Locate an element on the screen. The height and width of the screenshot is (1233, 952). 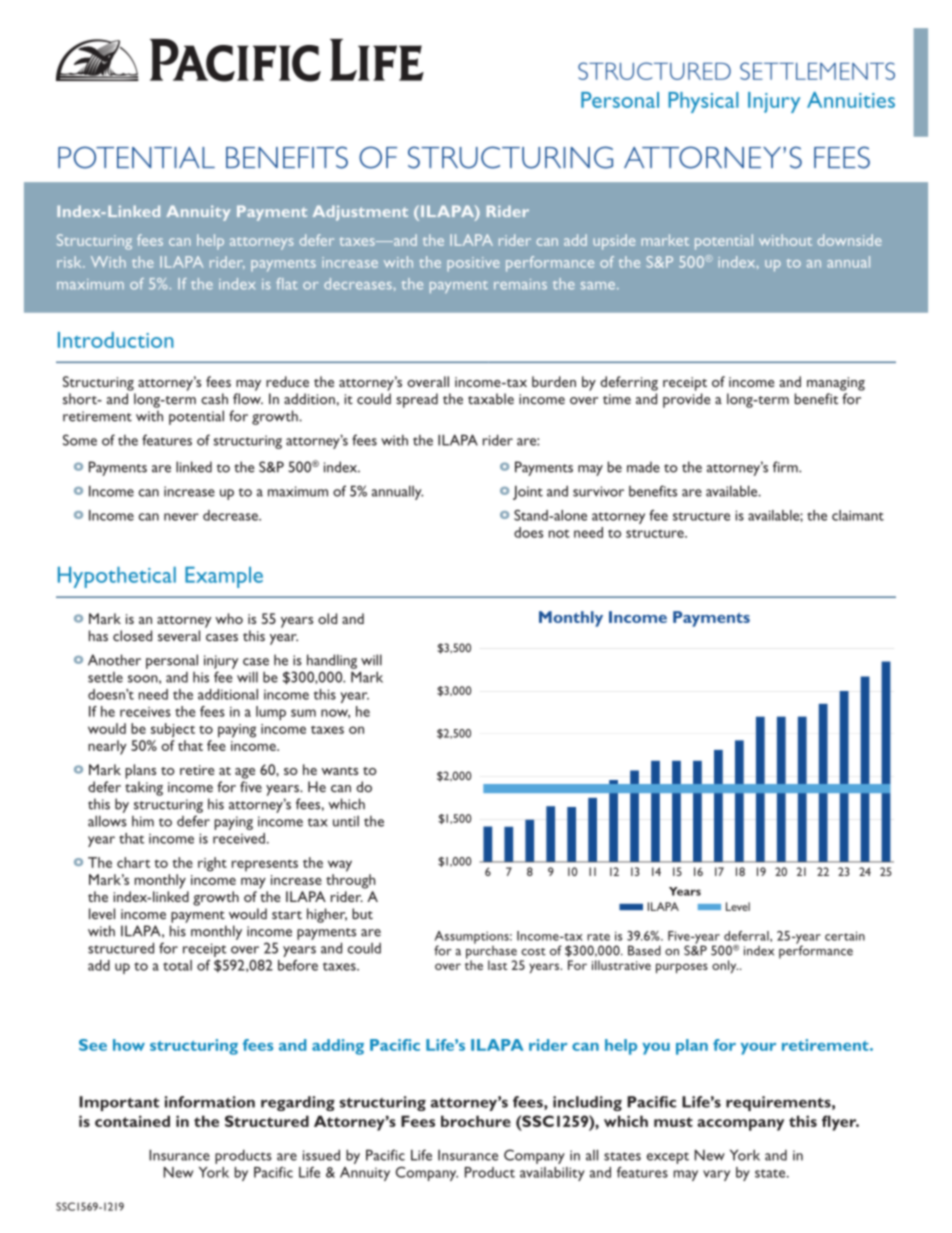
only is located at coordinates (725, 966).
